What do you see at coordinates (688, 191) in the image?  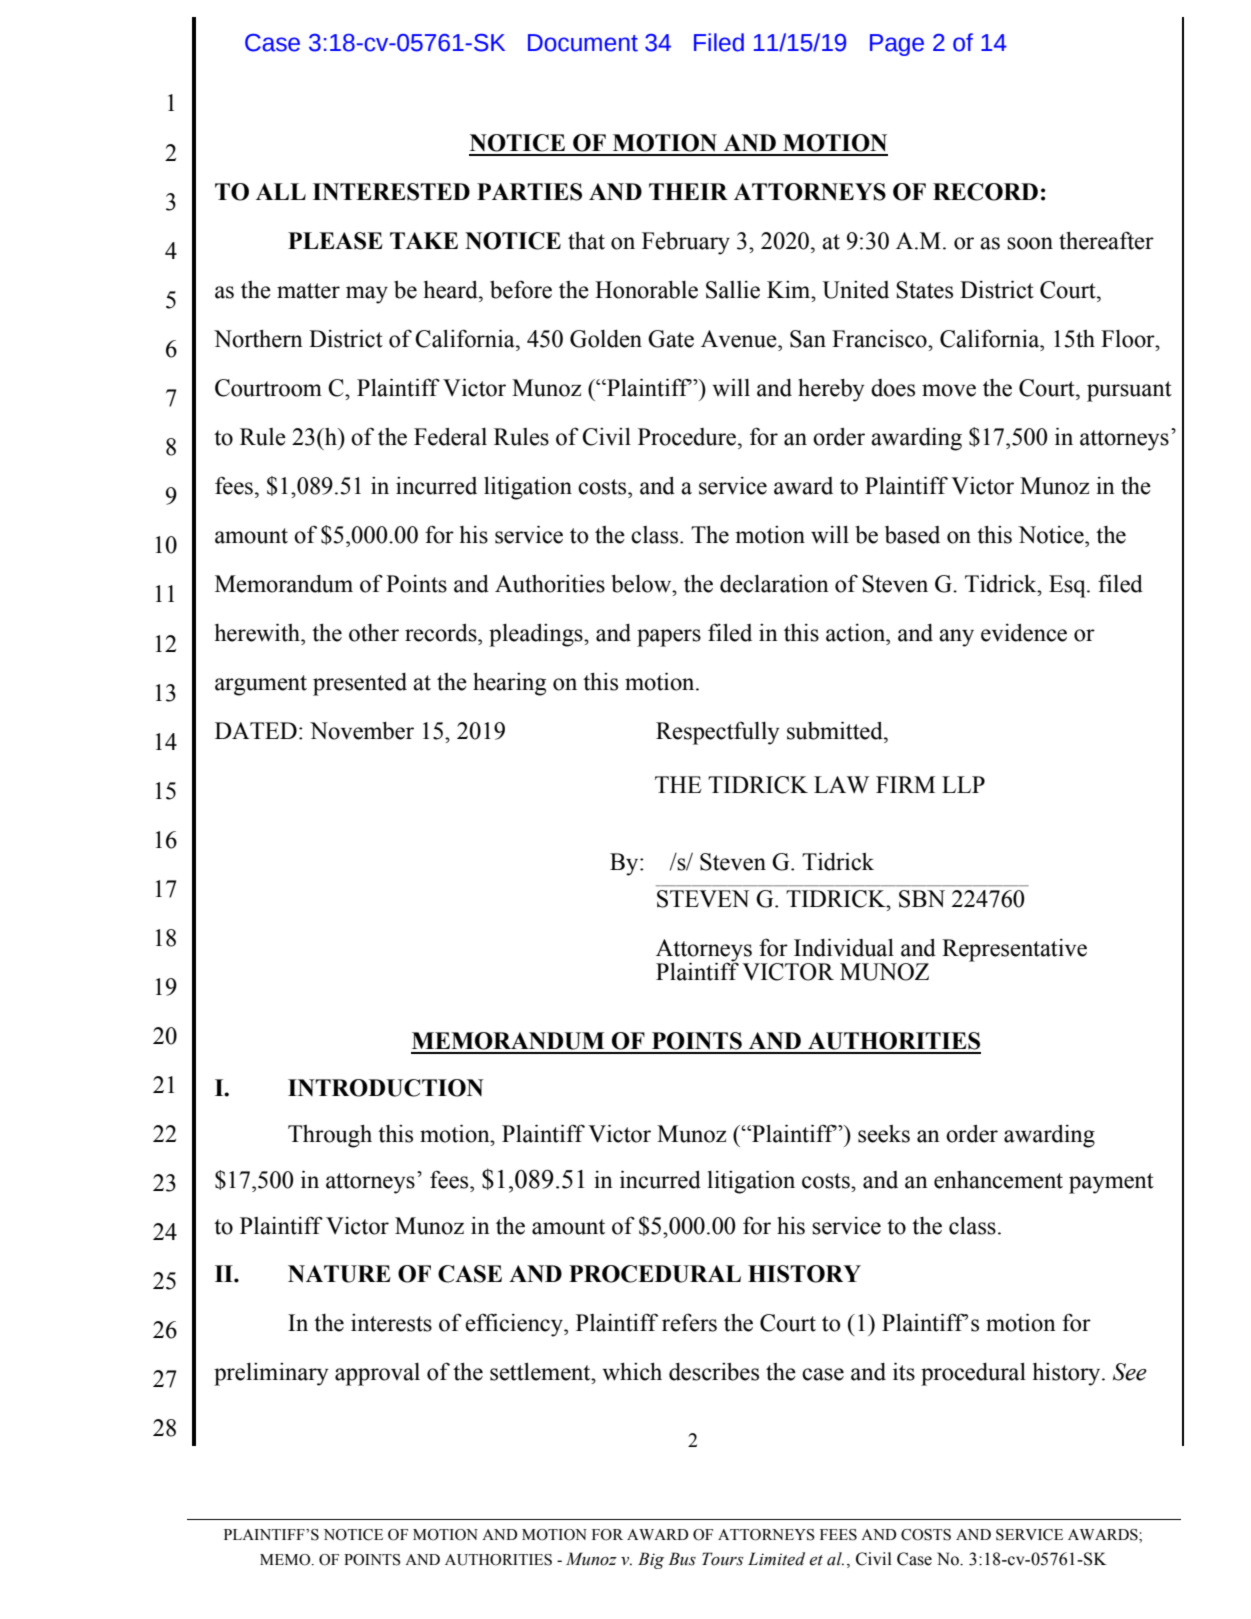 I see `THEIR` at bounding box center [688, 191].
